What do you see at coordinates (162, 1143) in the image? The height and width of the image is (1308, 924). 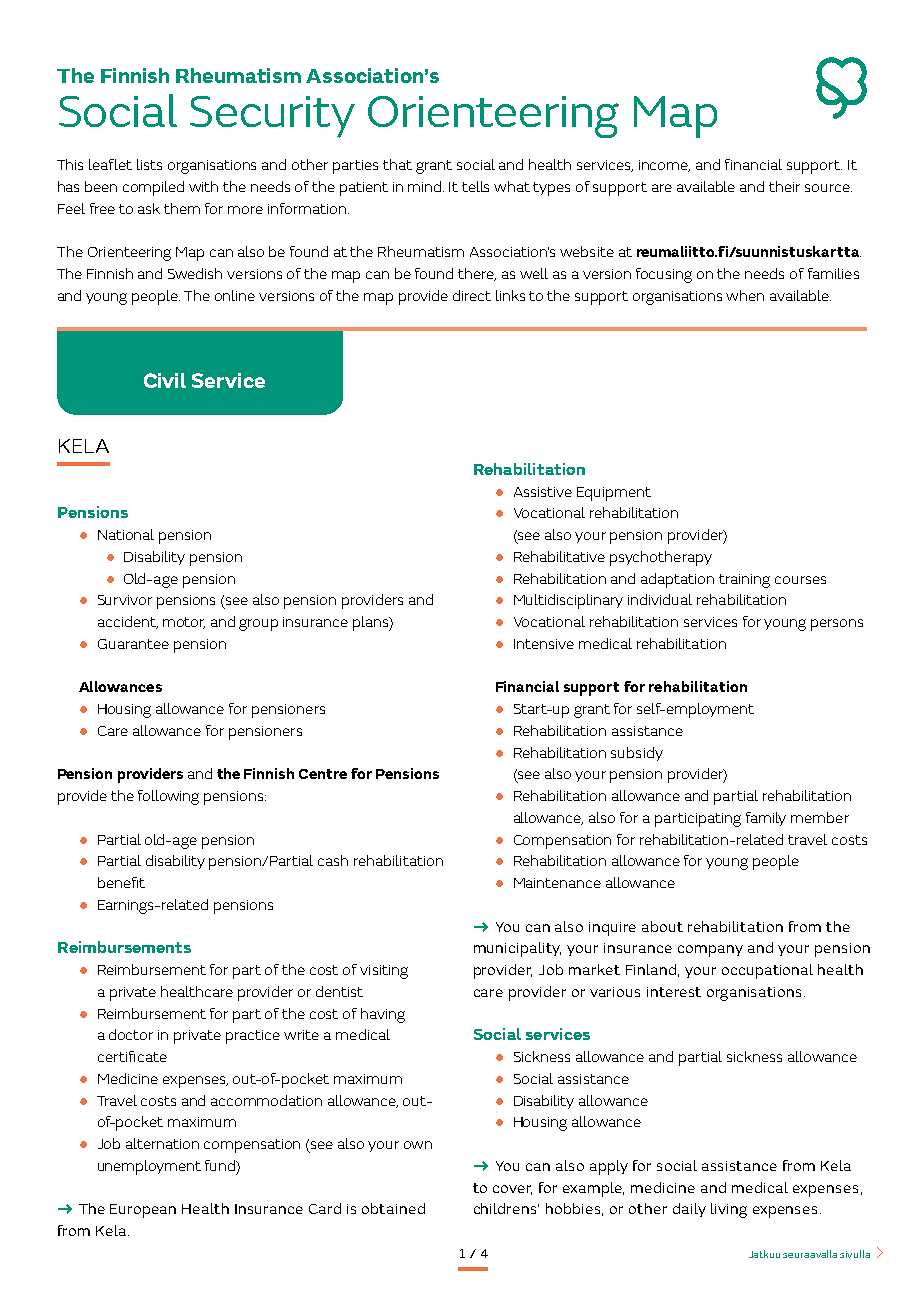 I see `alternation` at bounding box center [162, 1143].
